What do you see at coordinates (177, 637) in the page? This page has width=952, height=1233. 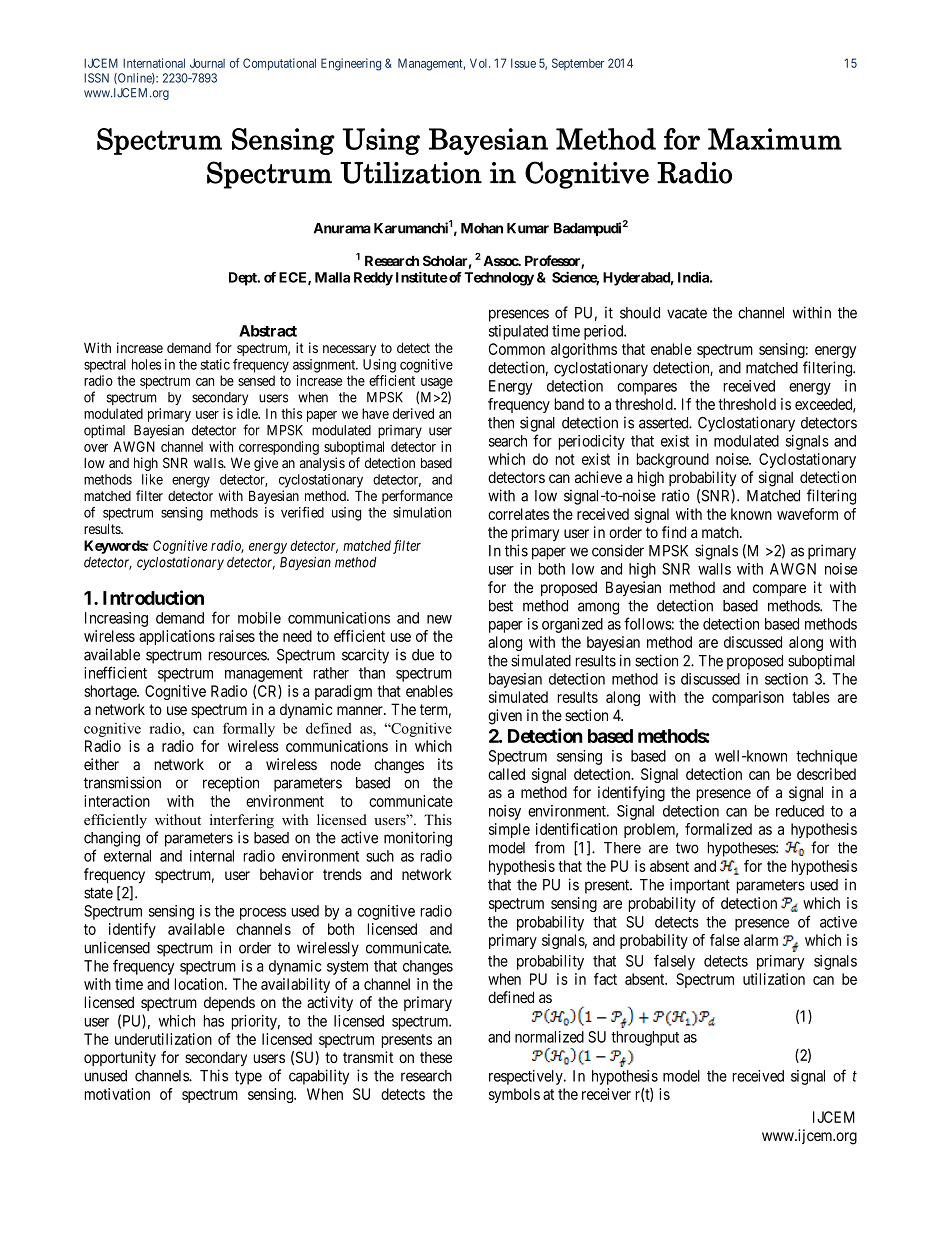 I see `applications` at bounding box center [177, 637].
